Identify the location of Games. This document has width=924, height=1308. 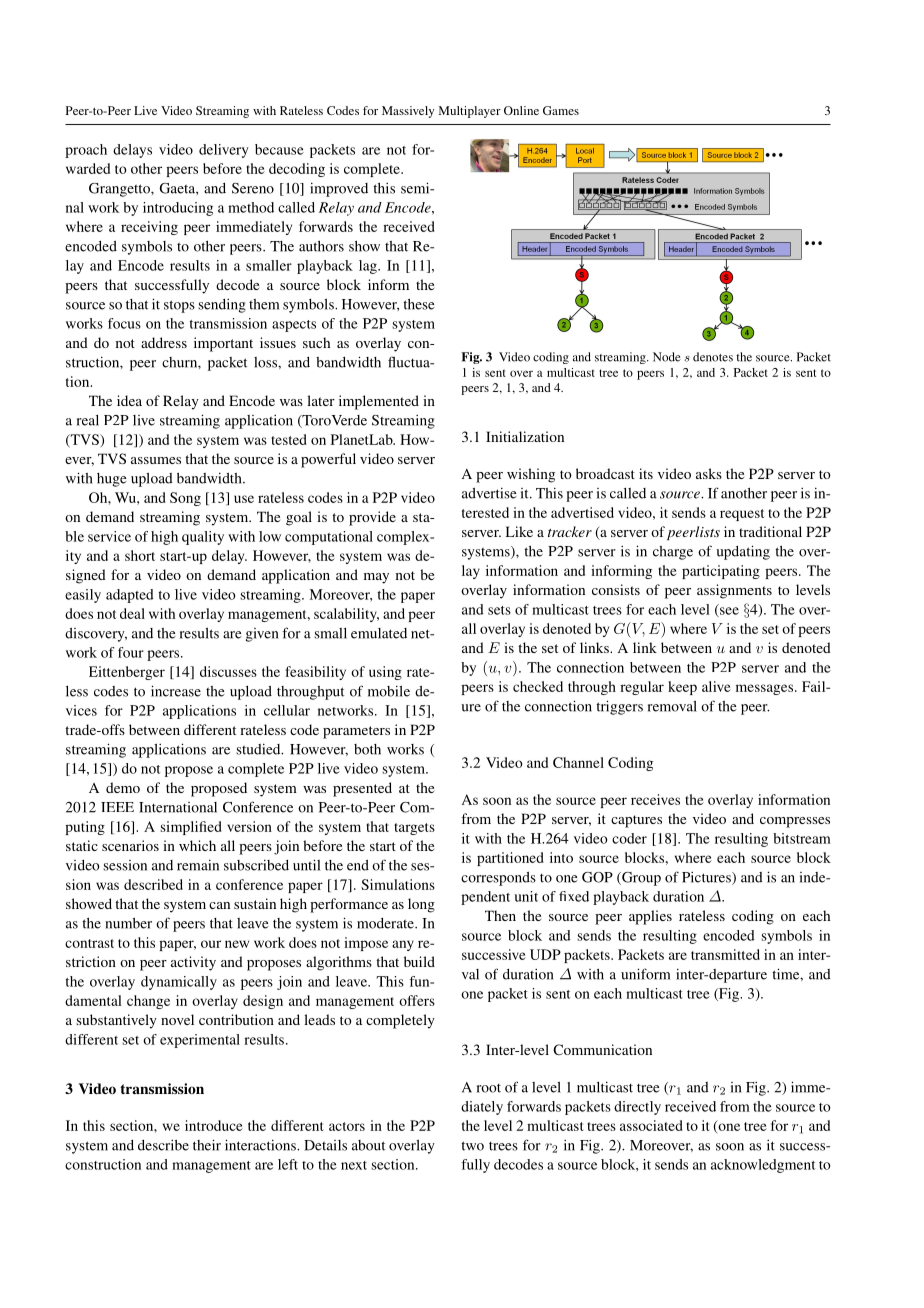
(561, 110).
